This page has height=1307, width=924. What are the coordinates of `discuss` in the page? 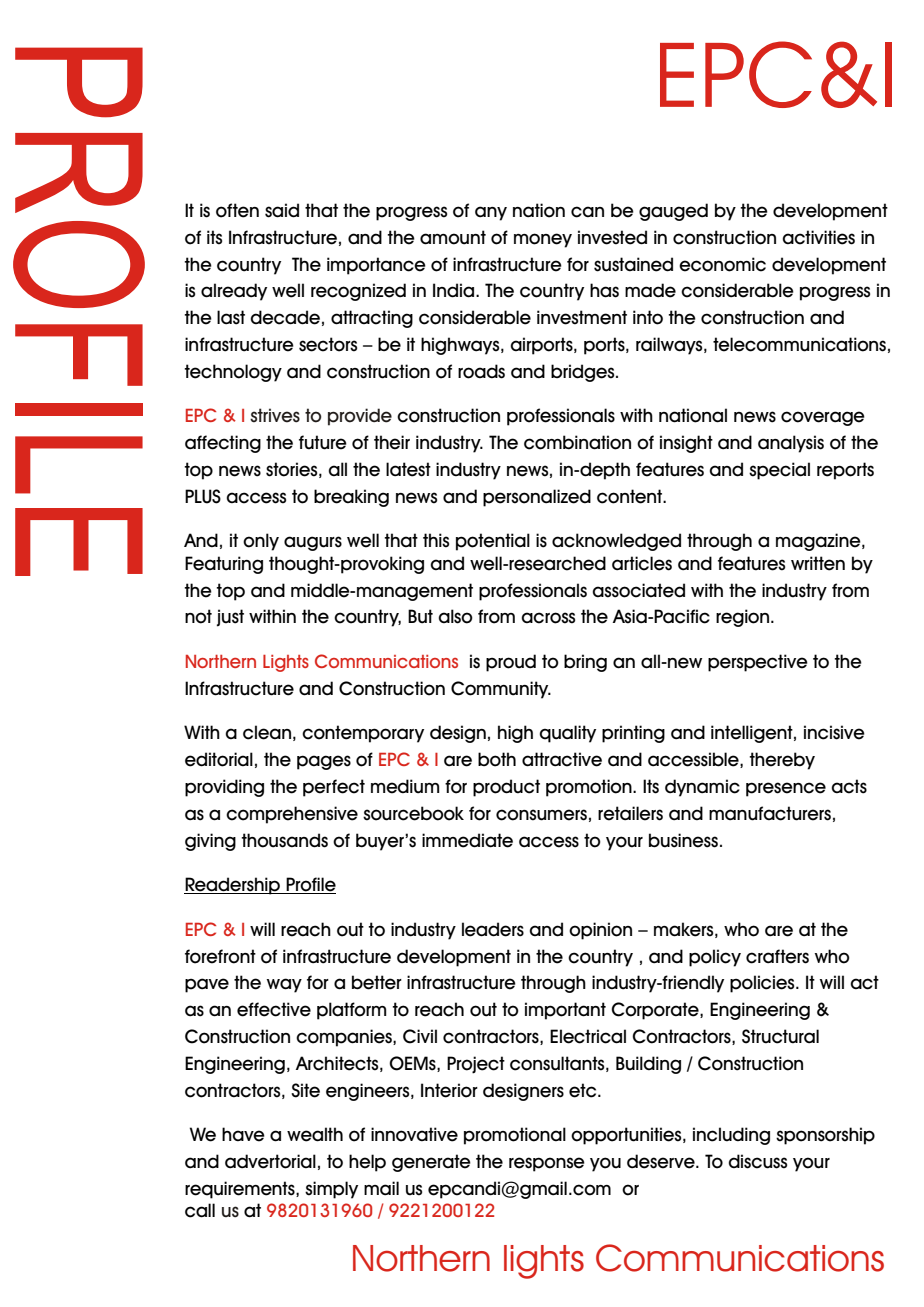 It's located at (758, 1161).
